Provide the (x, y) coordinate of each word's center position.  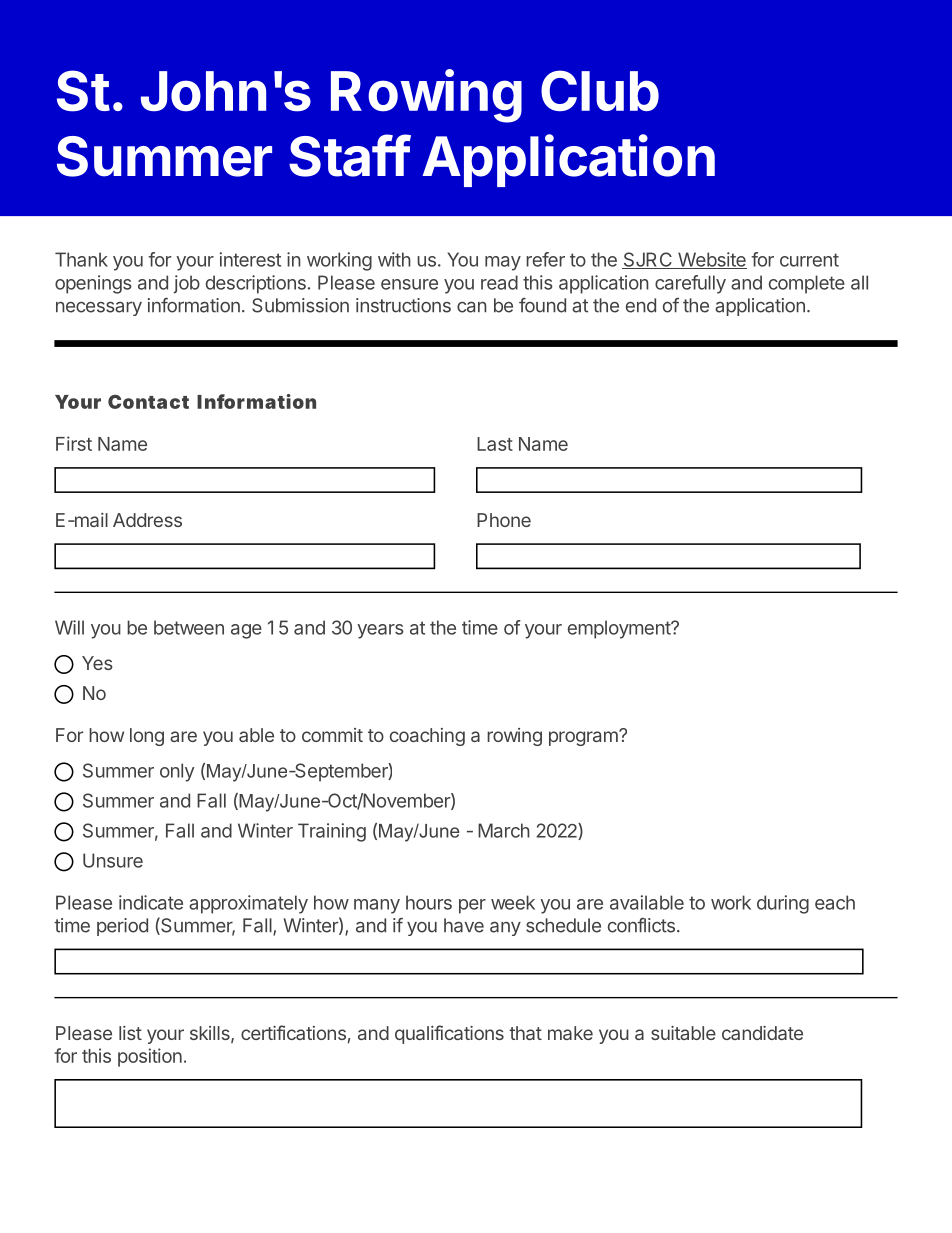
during (783, 904)
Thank (81, 259)
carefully (690, 284)
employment (620, 629)
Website (711, 260)
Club (600, 90)
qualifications (449, 1034)
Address (147, 520)
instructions (403, 305)
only (177, 772)
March (504, 830)
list (130, 1033)
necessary (99, 308)
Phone (504, 520)
